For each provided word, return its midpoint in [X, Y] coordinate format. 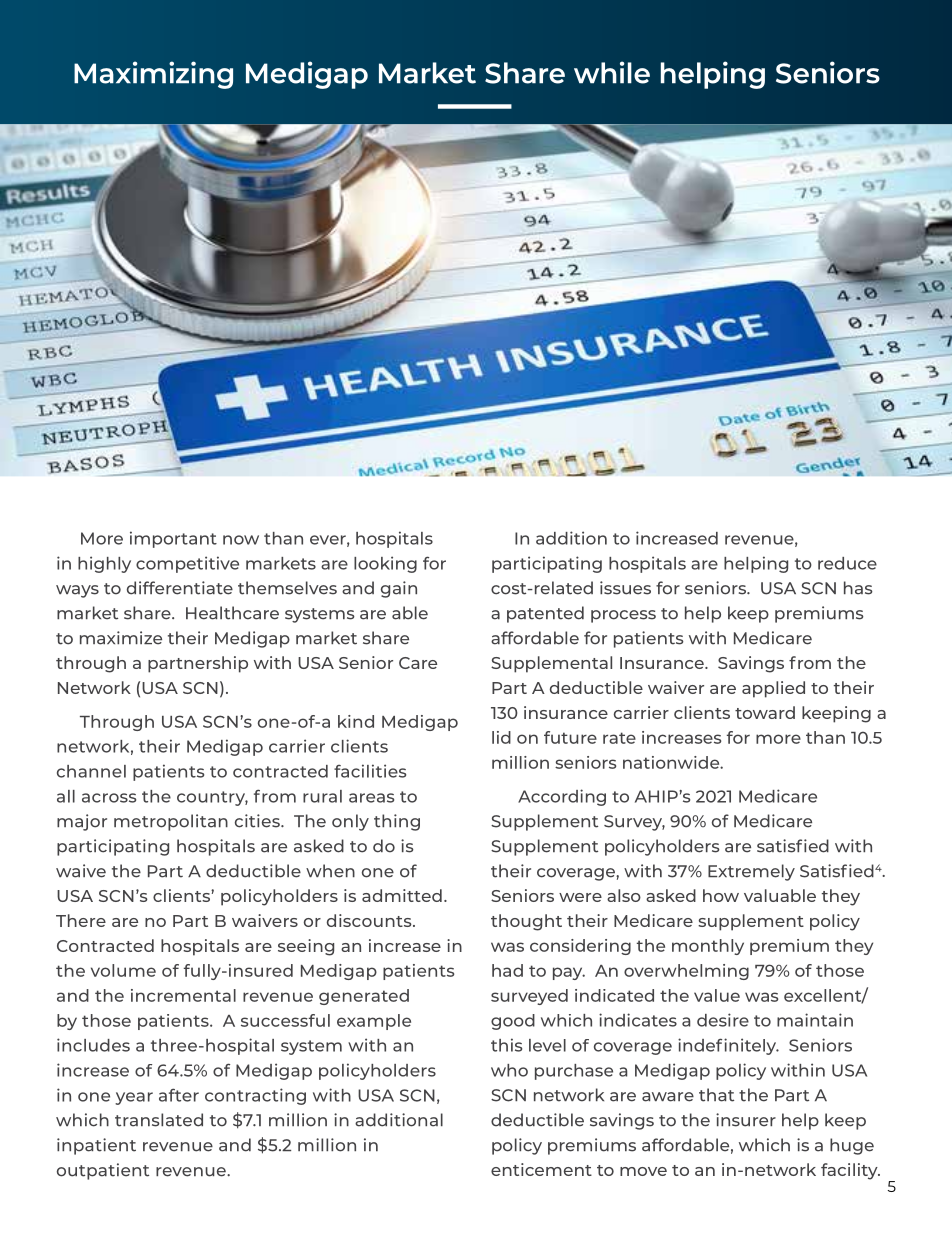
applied [773, 689]
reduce [847, 563]
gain [399, 589]
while [612, 72]
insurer [746, 1120]
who [509, 1070]
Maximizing [153, 75]
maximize [121, 638]
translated [159, 1120]
